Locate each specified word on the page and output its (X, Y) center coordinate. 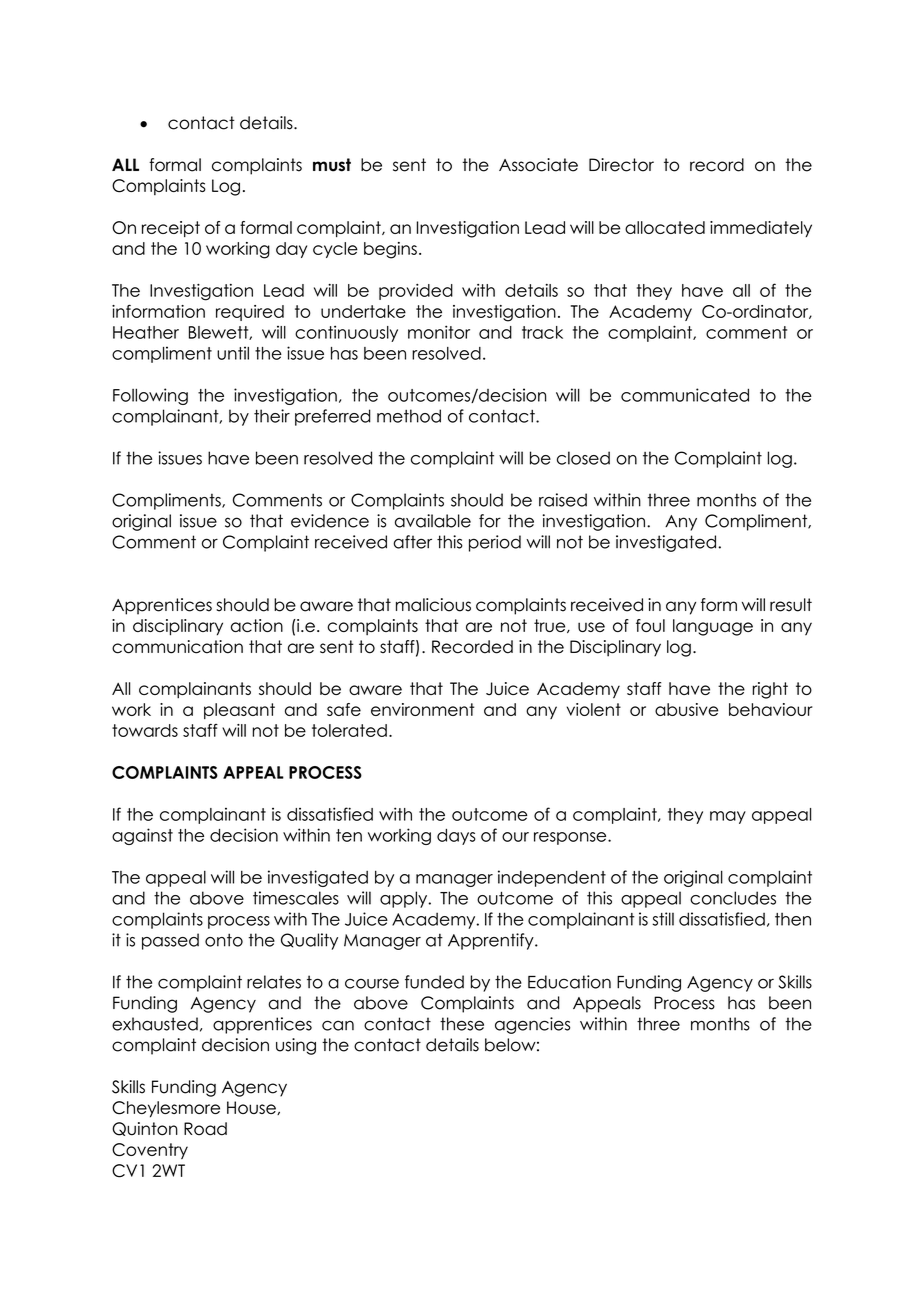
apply (405, 899)
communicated (685, 395)
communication (177, 647)
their (272, 416)
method (409, 416)
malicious (433, 605)
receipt (171, 229)
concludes (733, 898)
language (713, 627)
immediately (761, 229)
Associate (538, 165)
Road (205, 1129)
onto (224, 940)
